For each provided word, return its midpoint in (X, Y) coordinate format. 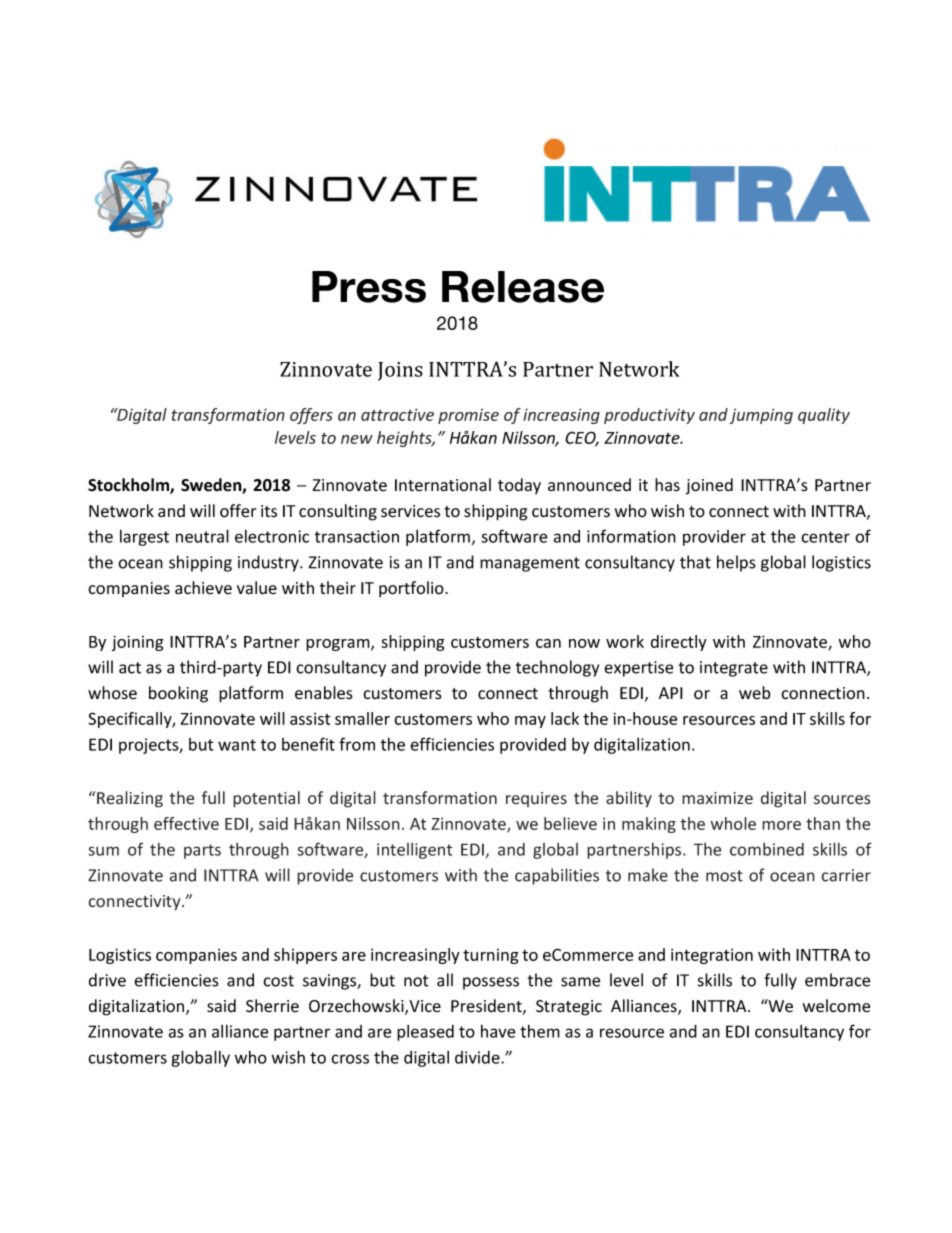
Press (369, 287)
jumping (761, 416)
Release (523, 287)
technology (557, 668)
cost (278, 981)
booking (178, 694)
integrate (734, 669)
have (498, 1031)
